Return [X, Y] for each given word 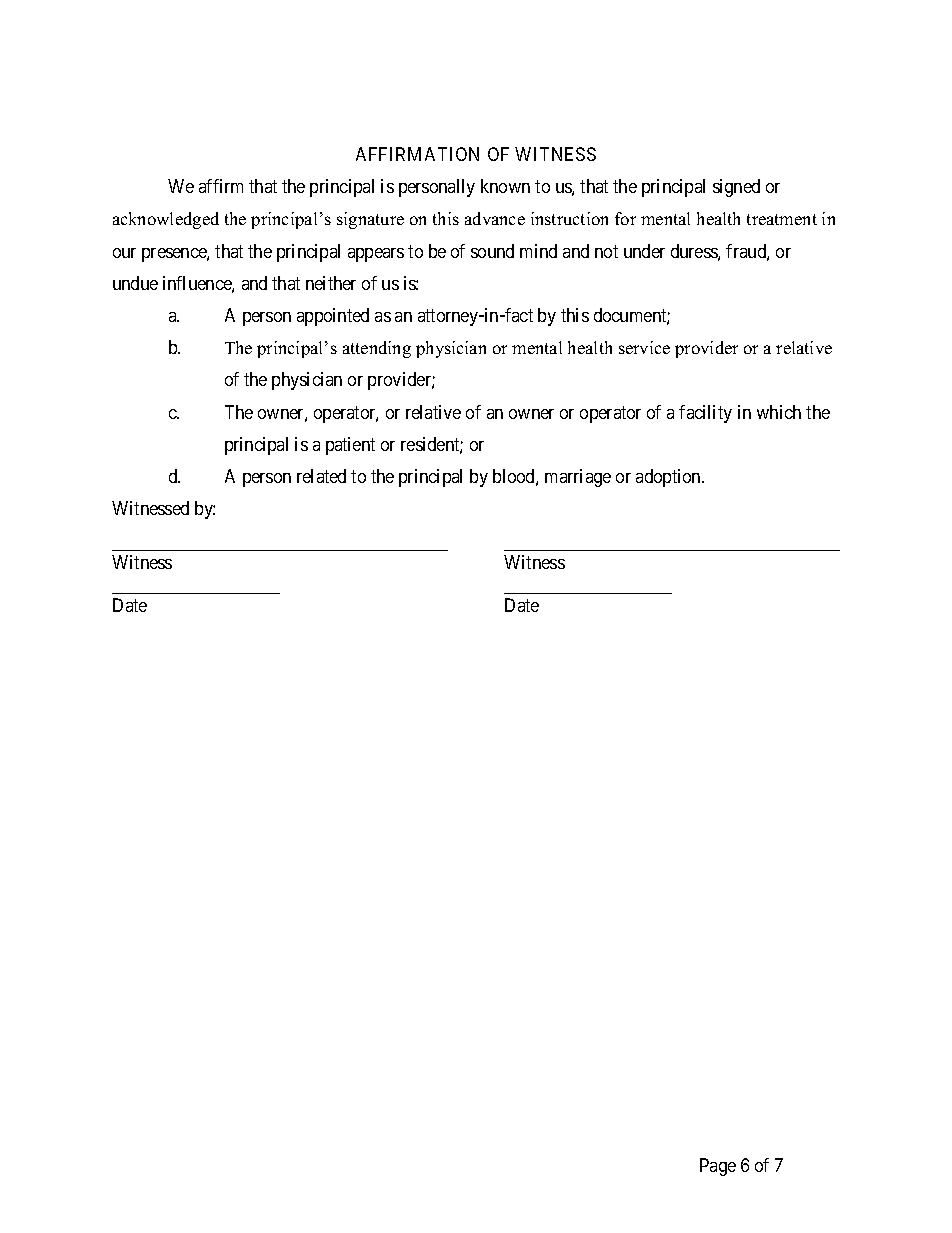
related [321, 476]
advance [495, 218]
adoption [669, 478]
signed [736, 188]
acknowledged [166, 220]
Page [718, 1167]
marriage [578, 478]
